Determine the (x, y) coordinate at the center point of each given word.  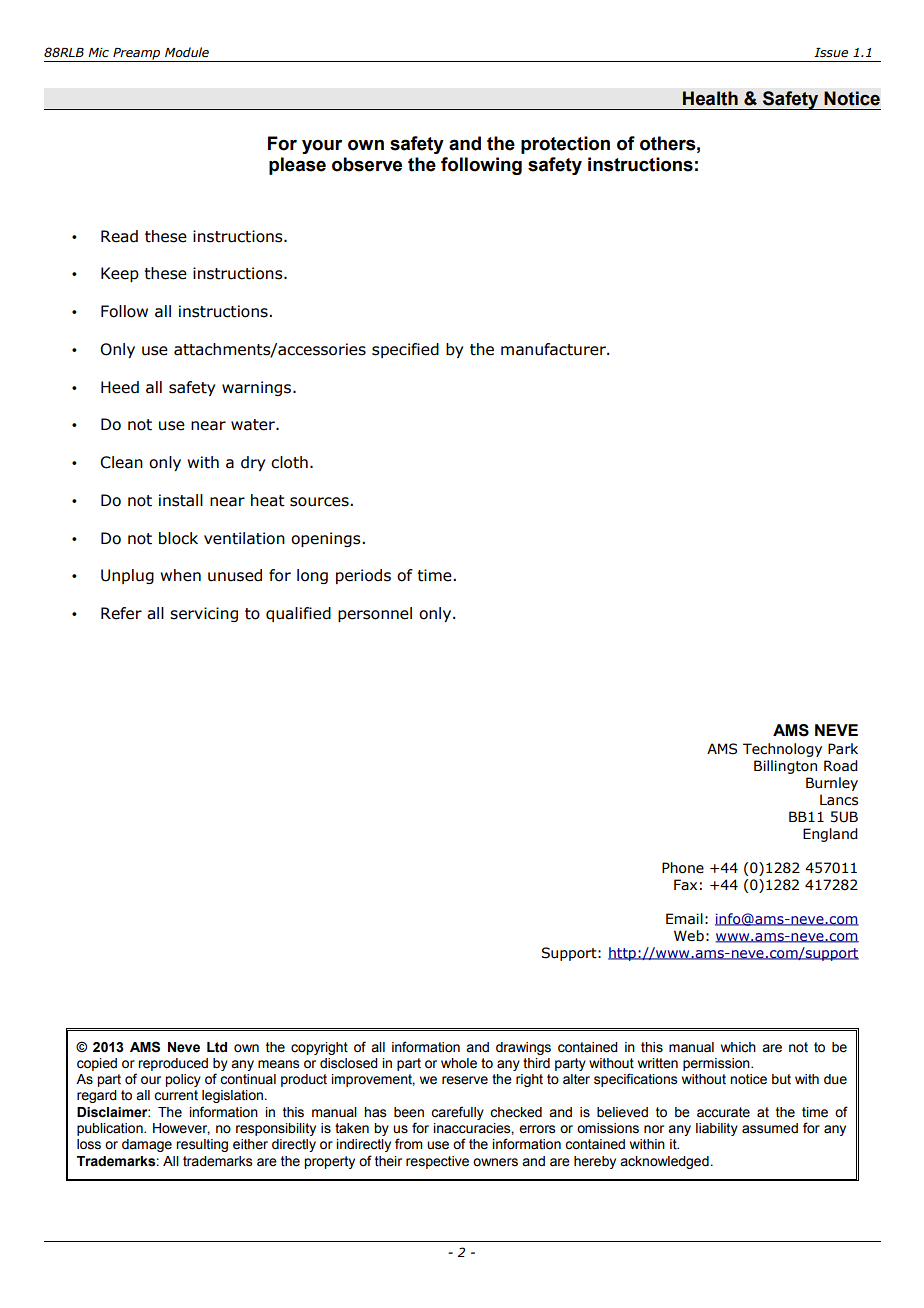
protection (565, 145)
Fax (685, 885)
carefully (457, 1113)
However (181, 1129)
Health (710, 98)
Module (187, 52)
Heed (120, 387)
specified (405, 350)
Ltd (217, 1047)
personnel (375, 614)
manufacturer (554, 349)
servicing (204, 614)
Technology (782, 750)
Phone (683, 868)
